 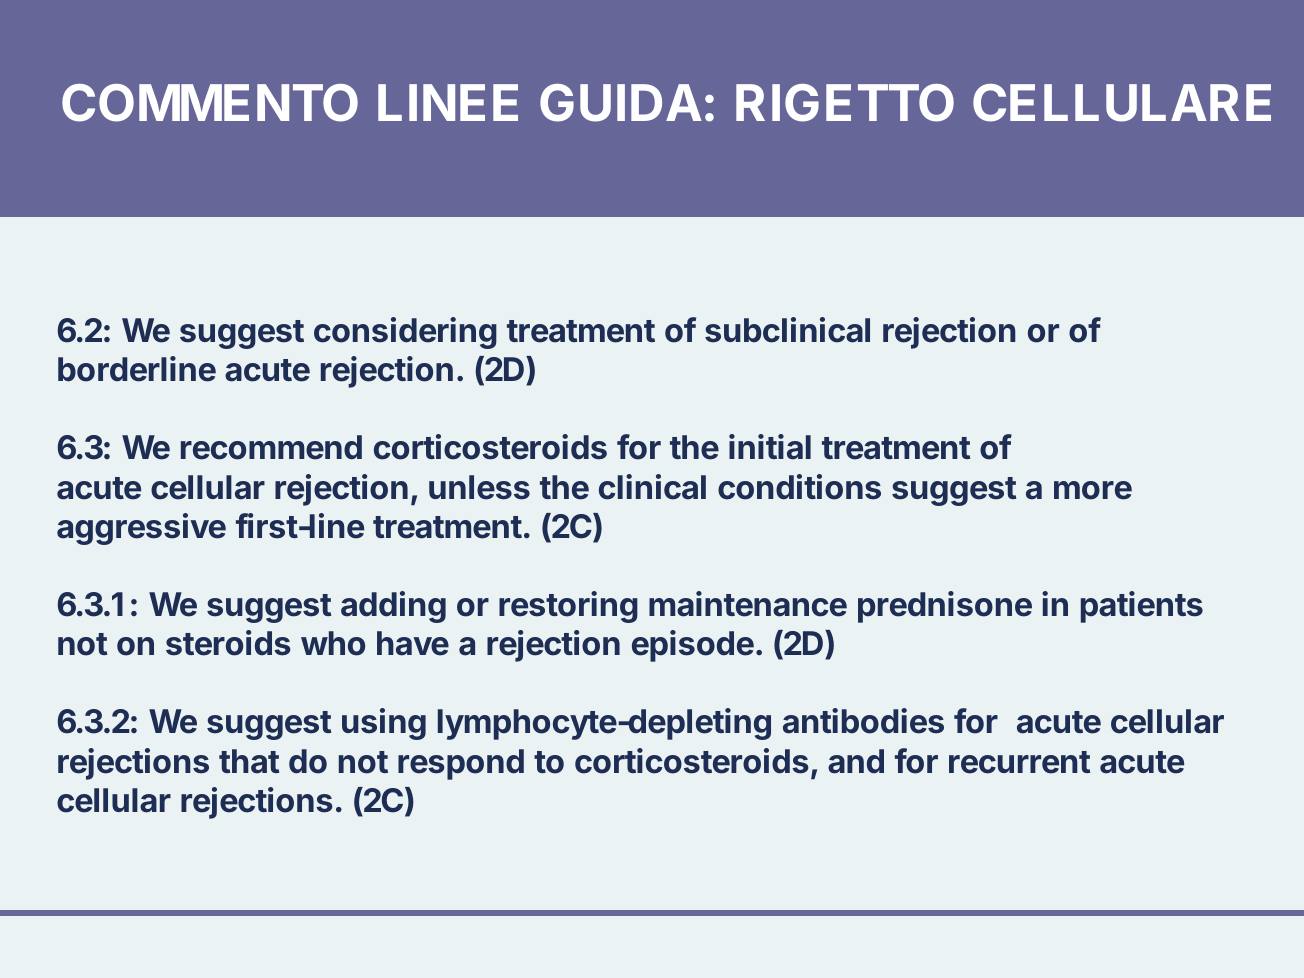 What do you see at coordinates (210, 103) in the screenshot?
I see `COMMENTO` at bounding box center [210, 103].
